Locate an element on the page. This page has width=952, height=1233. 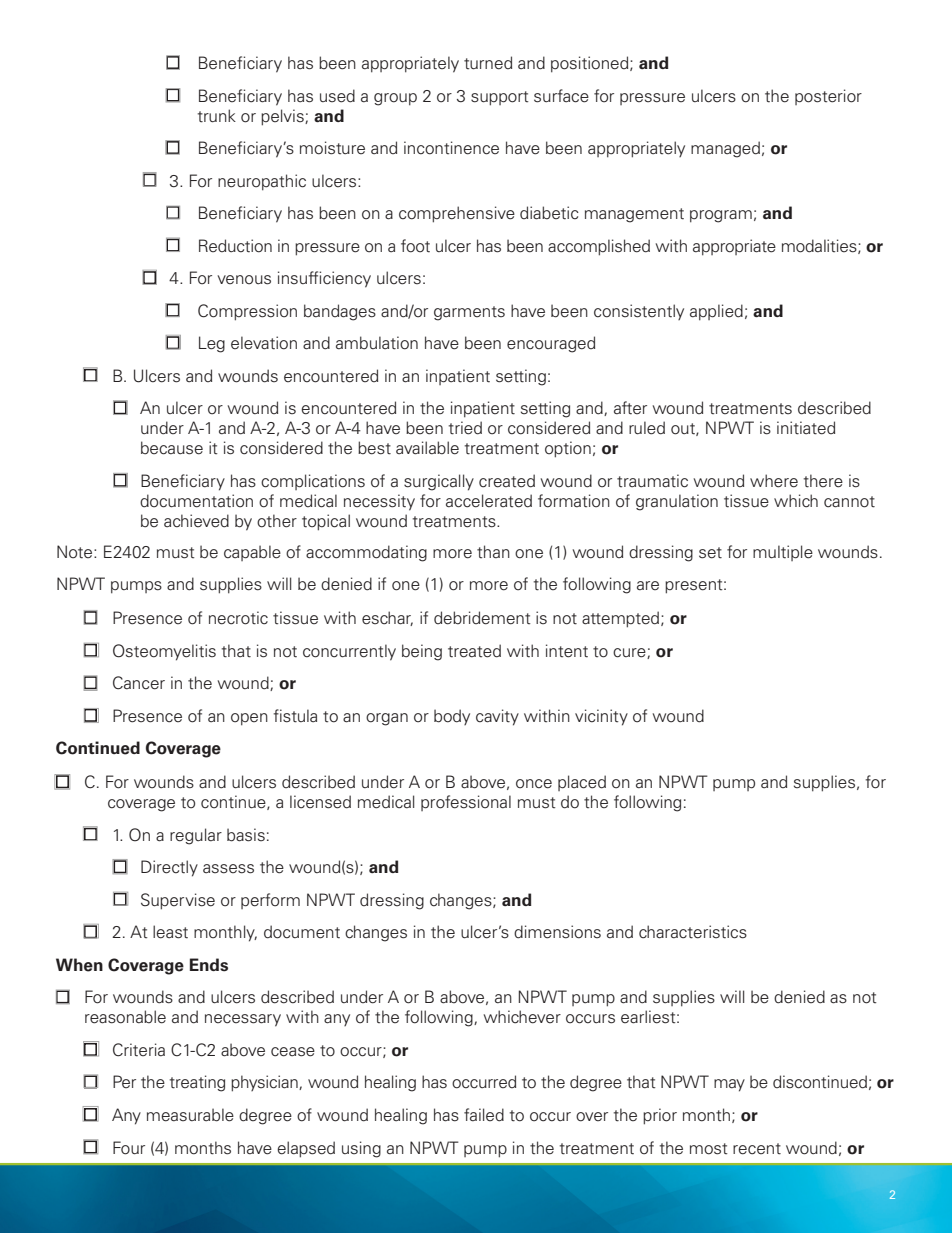
Directly is located at coordinates (169, 868).
